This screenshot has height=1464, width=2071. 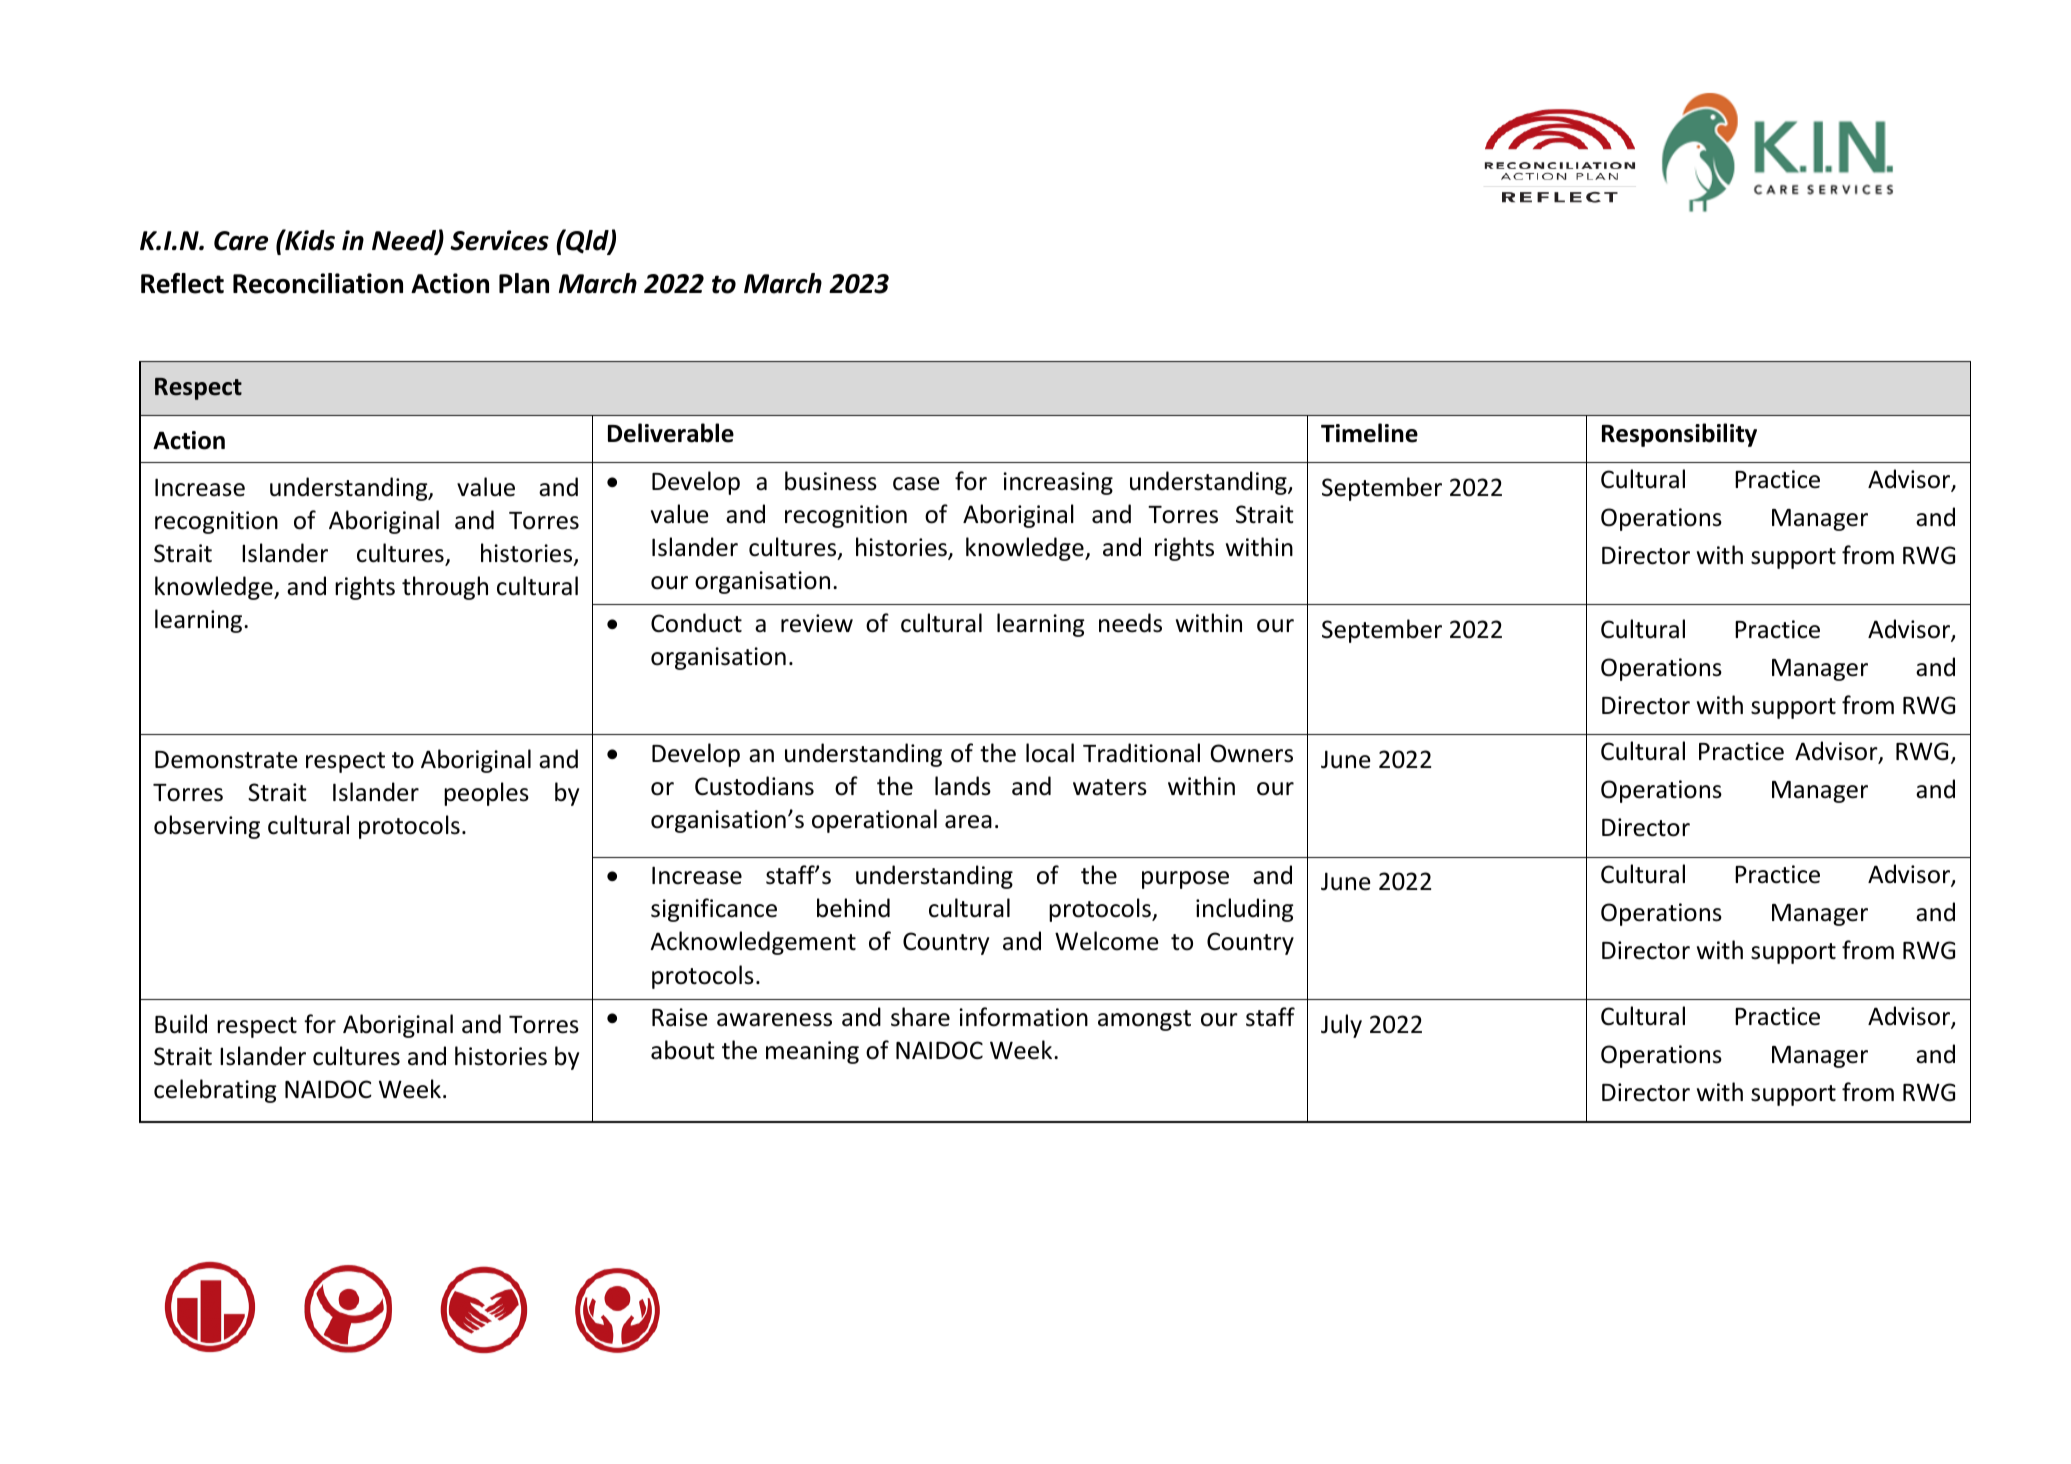 What do you see at coordinates (524, 283) in the screenshot?
I see `Plan` at bounding box center [524, 283].
